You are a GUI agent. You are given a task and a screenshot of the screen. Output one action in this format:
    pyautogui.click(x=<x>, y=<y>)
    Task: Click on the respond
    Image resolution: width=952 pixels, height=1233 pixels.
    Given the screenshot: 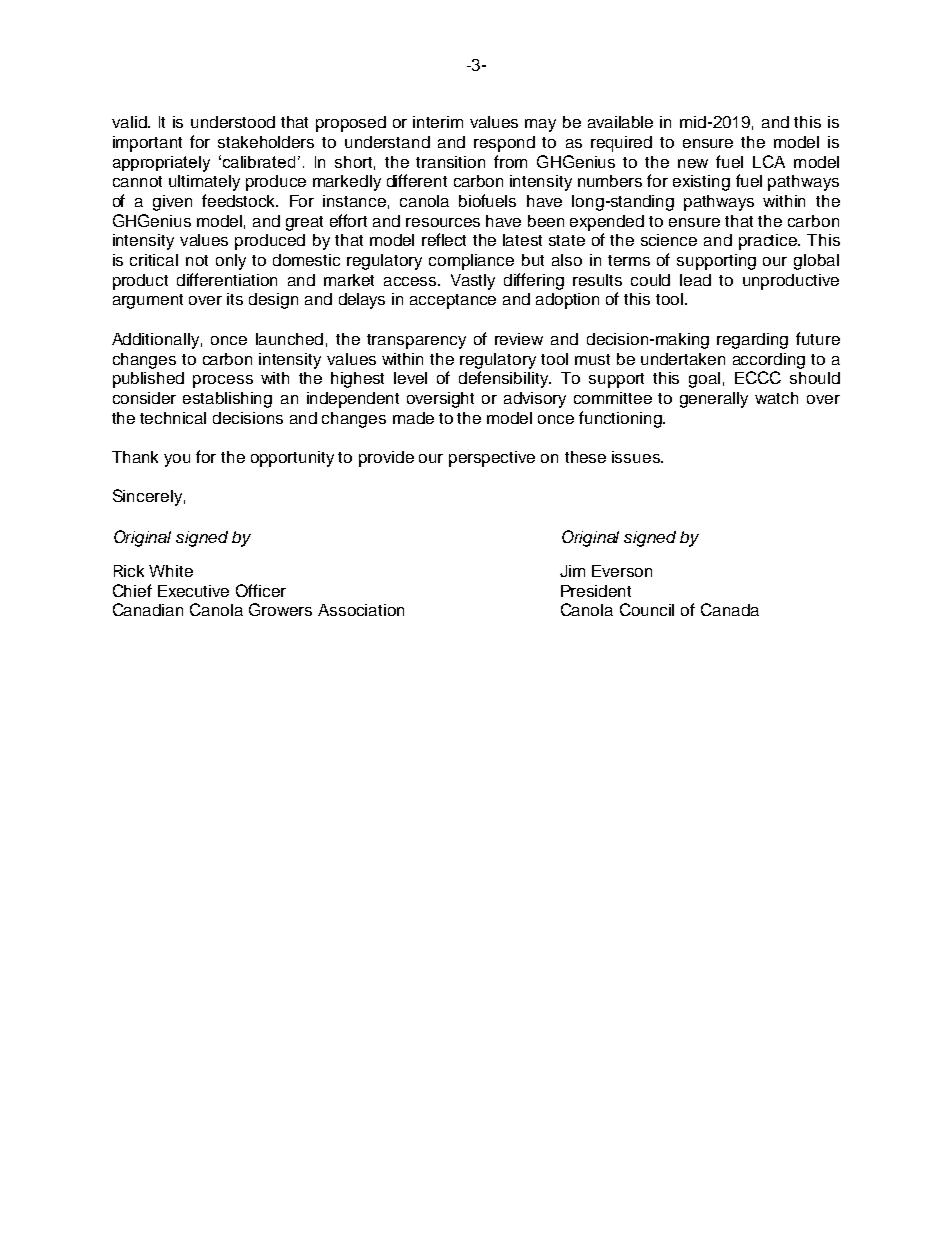 What is the action you would take?
    pyautogui.click(x=504, y=144)
